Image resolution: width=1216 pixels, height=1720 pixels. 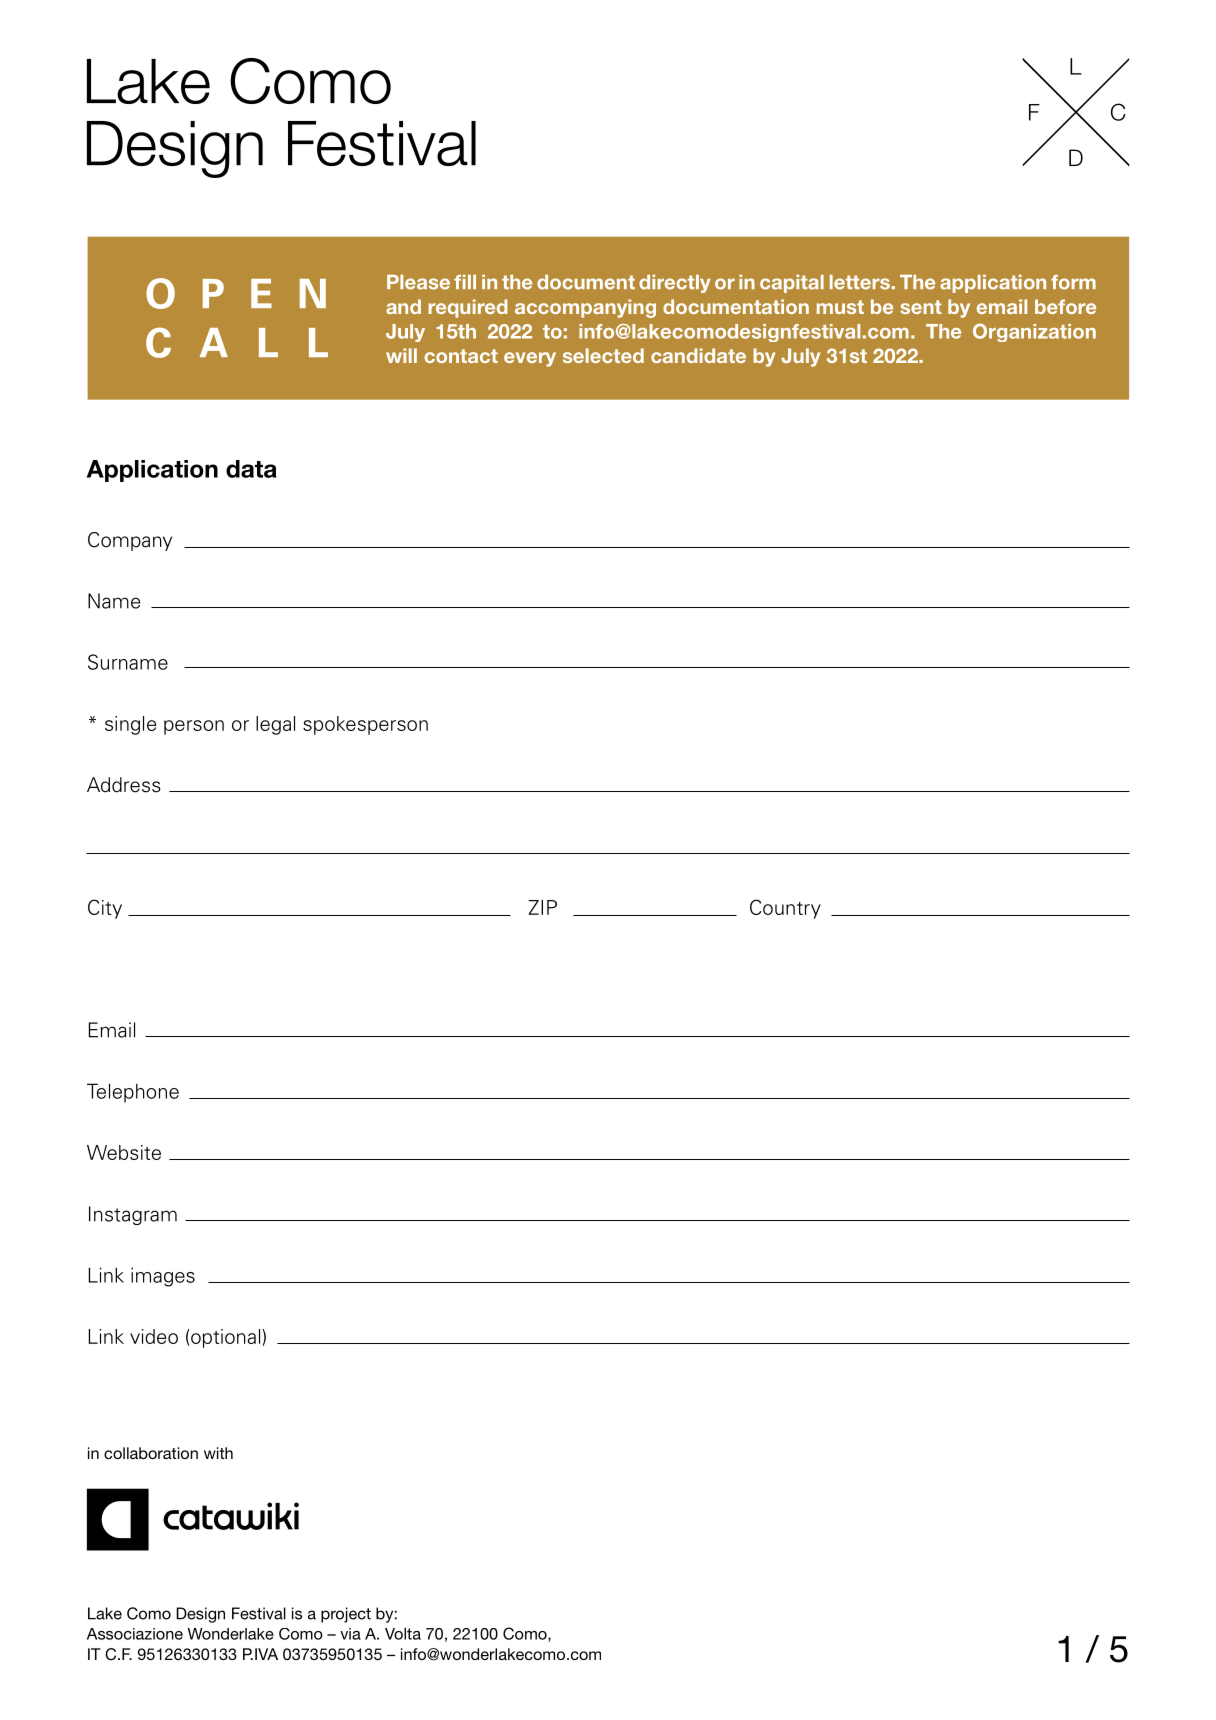 I want to click on images, so click(x=163, y=1277).
